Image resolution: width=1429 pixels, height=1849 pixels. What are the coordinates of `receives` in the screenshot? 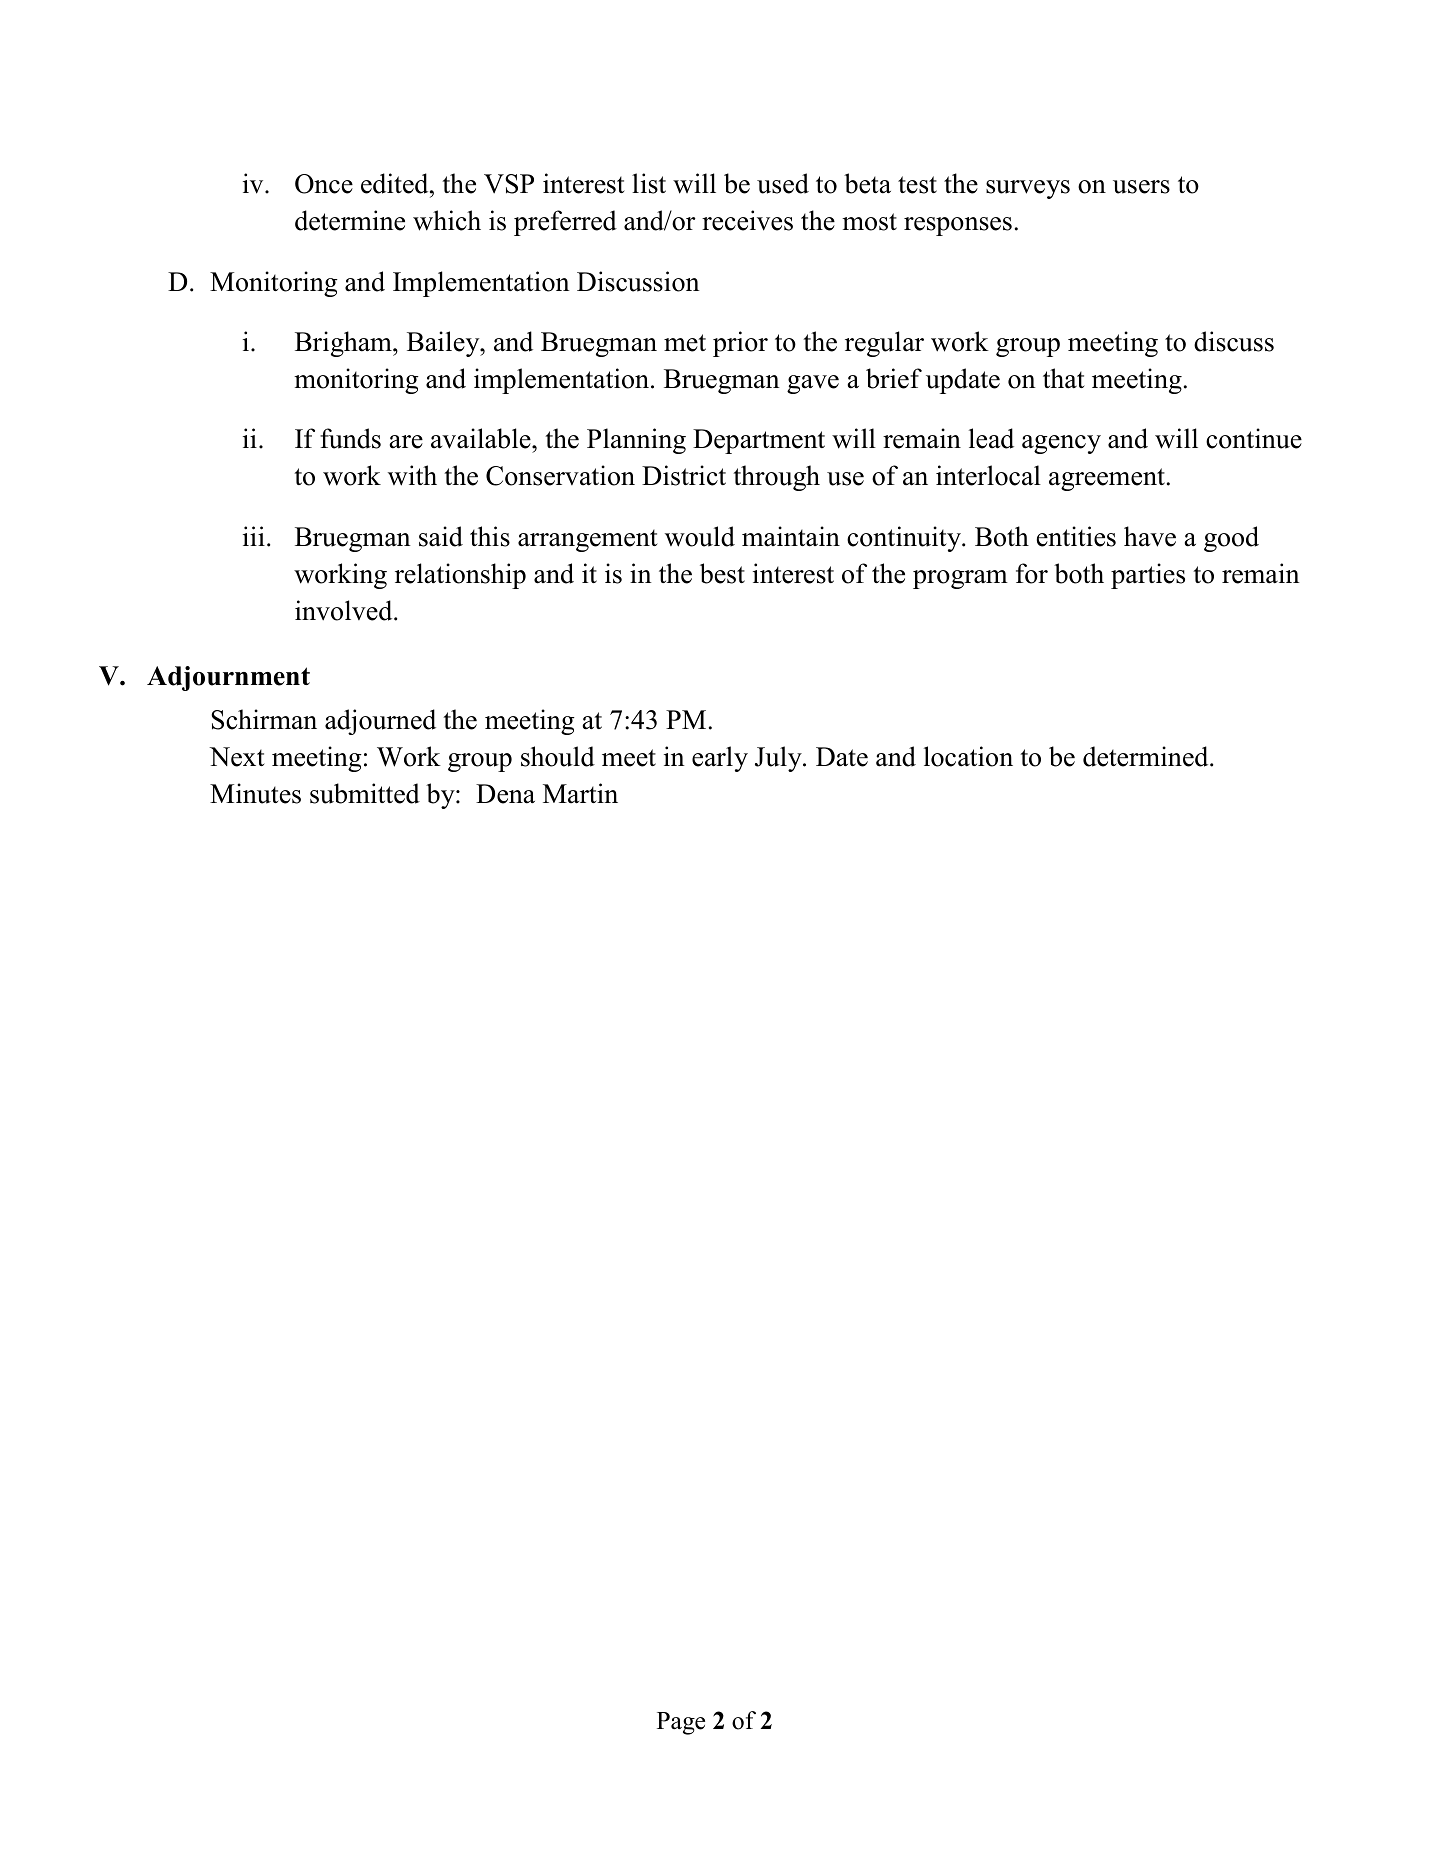 It's located at (747, 220).
